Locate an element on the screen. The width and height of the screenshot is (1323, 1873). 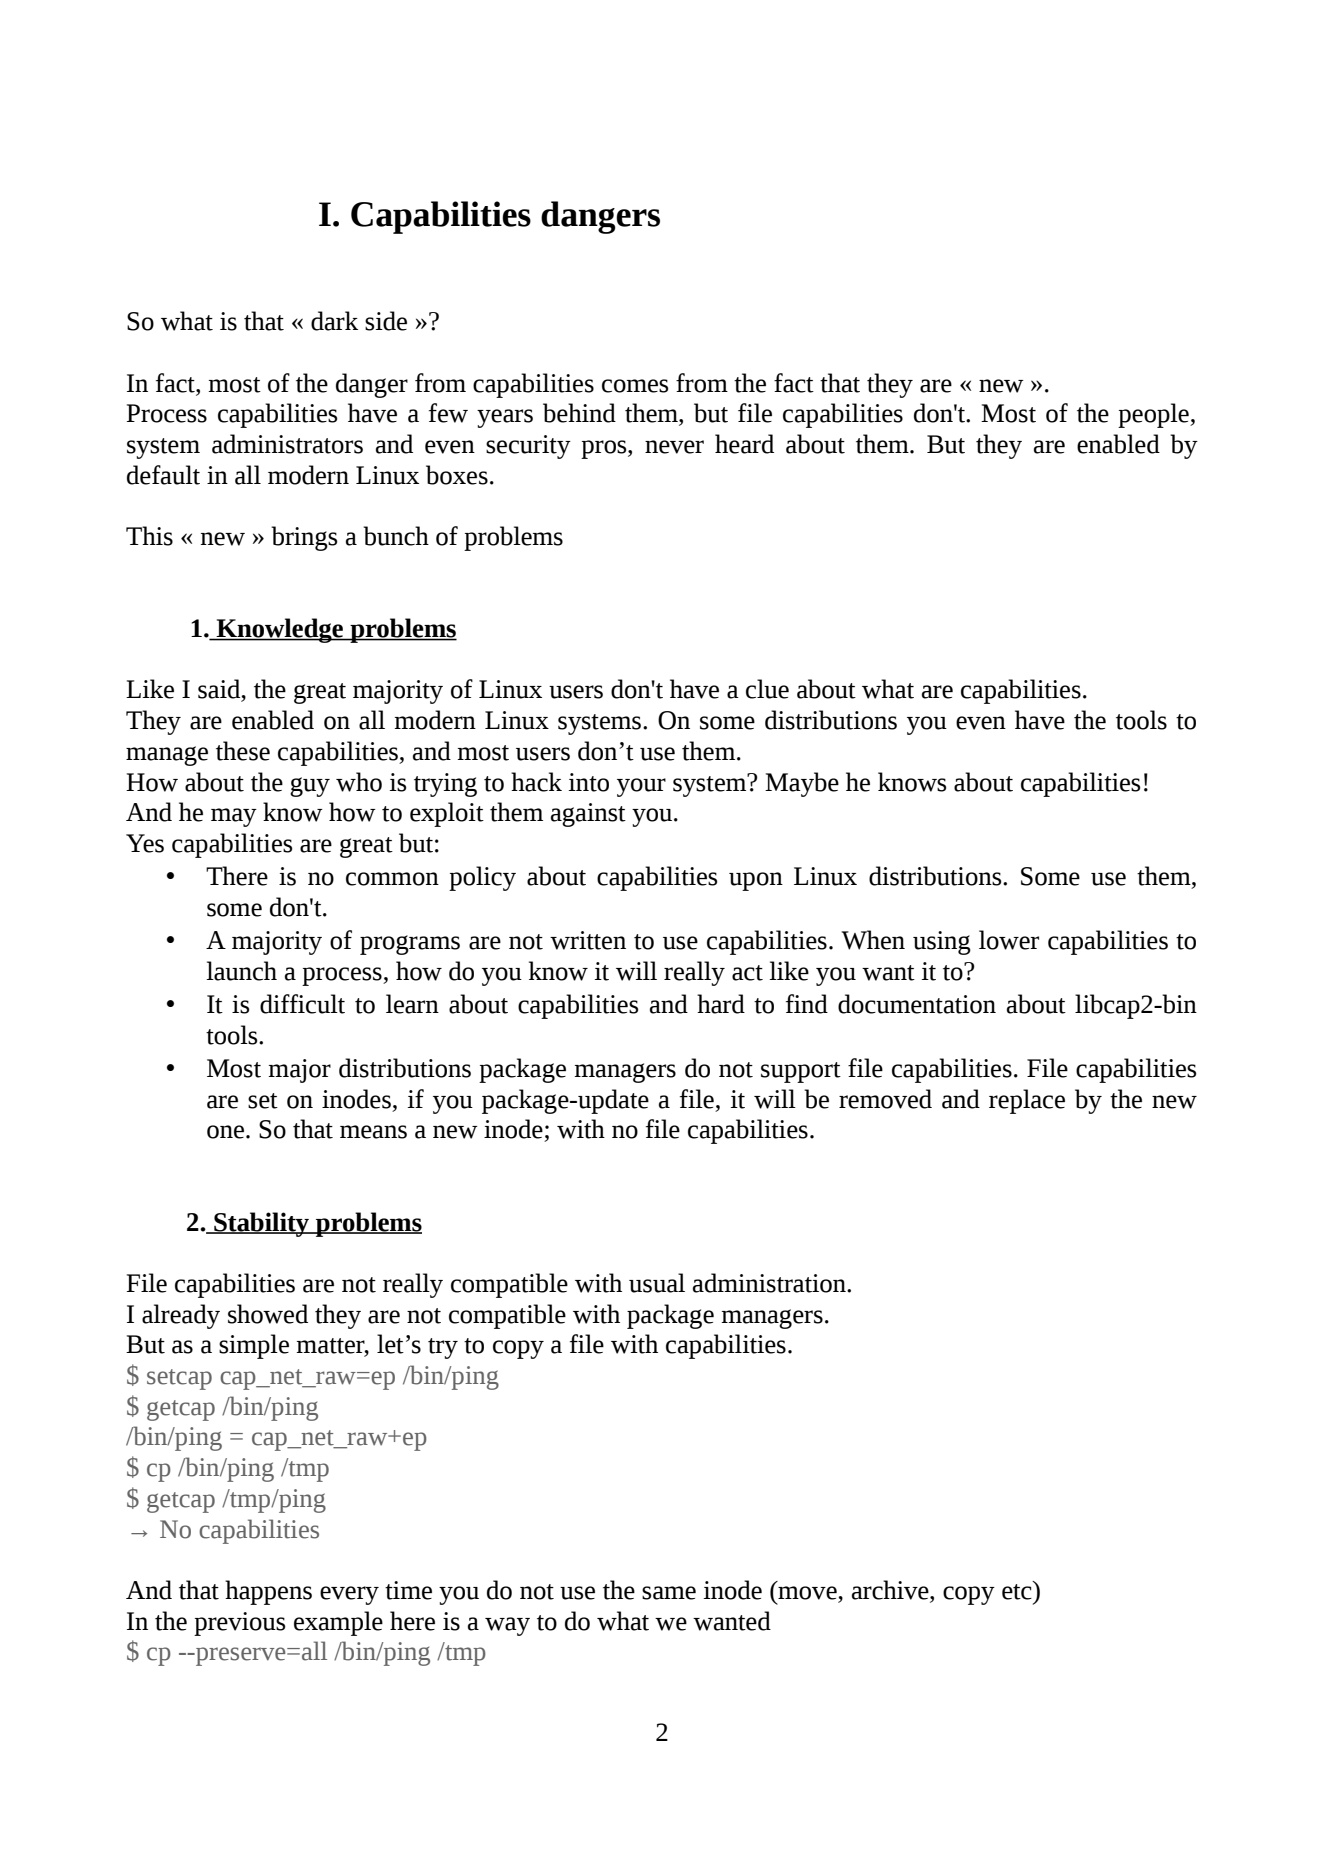
same is located at coordinates (669, 1593).
